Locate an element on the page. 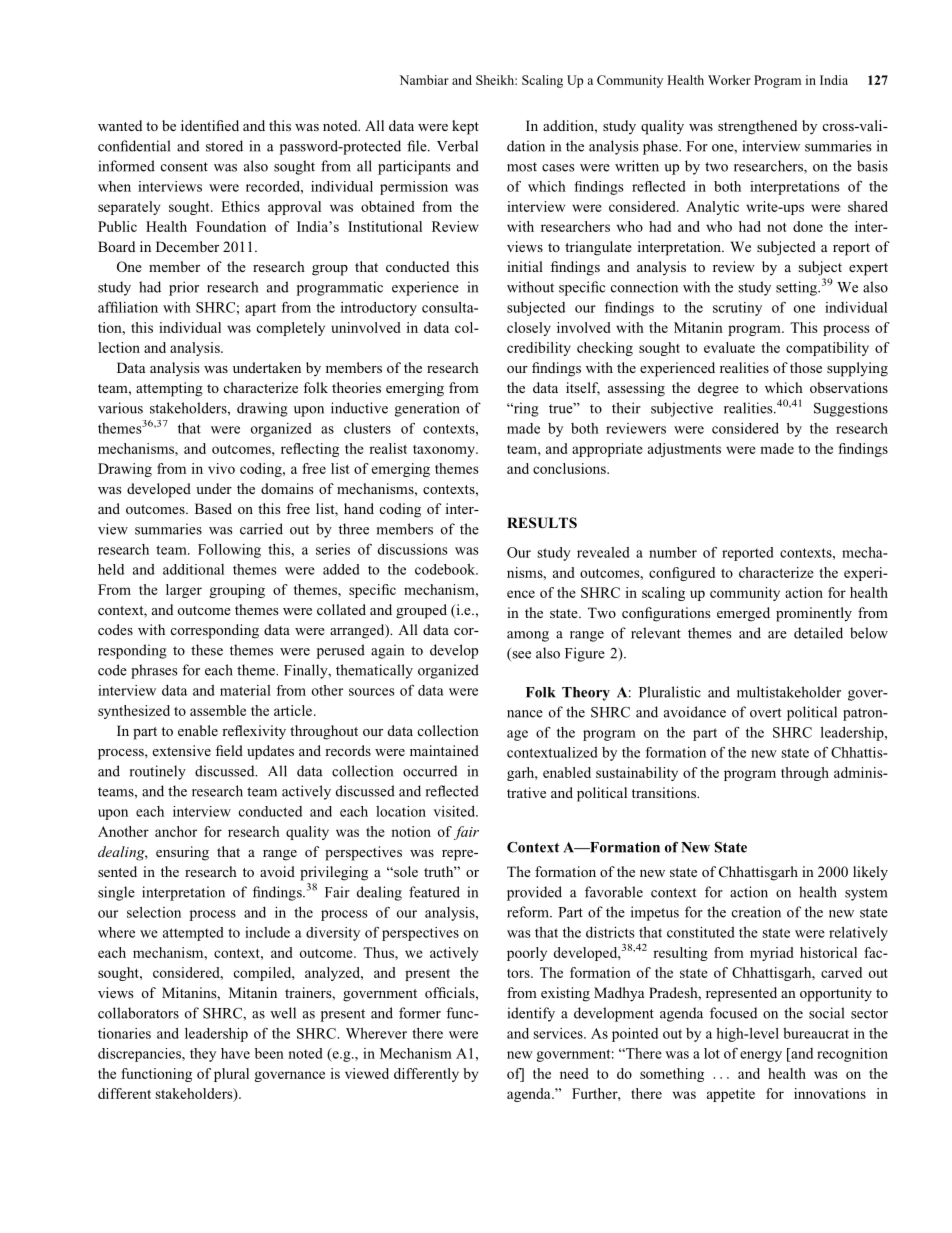 Image resolution: width=952 pixels, height=1233 pixels. they is located at coordinates (203, 1055).
